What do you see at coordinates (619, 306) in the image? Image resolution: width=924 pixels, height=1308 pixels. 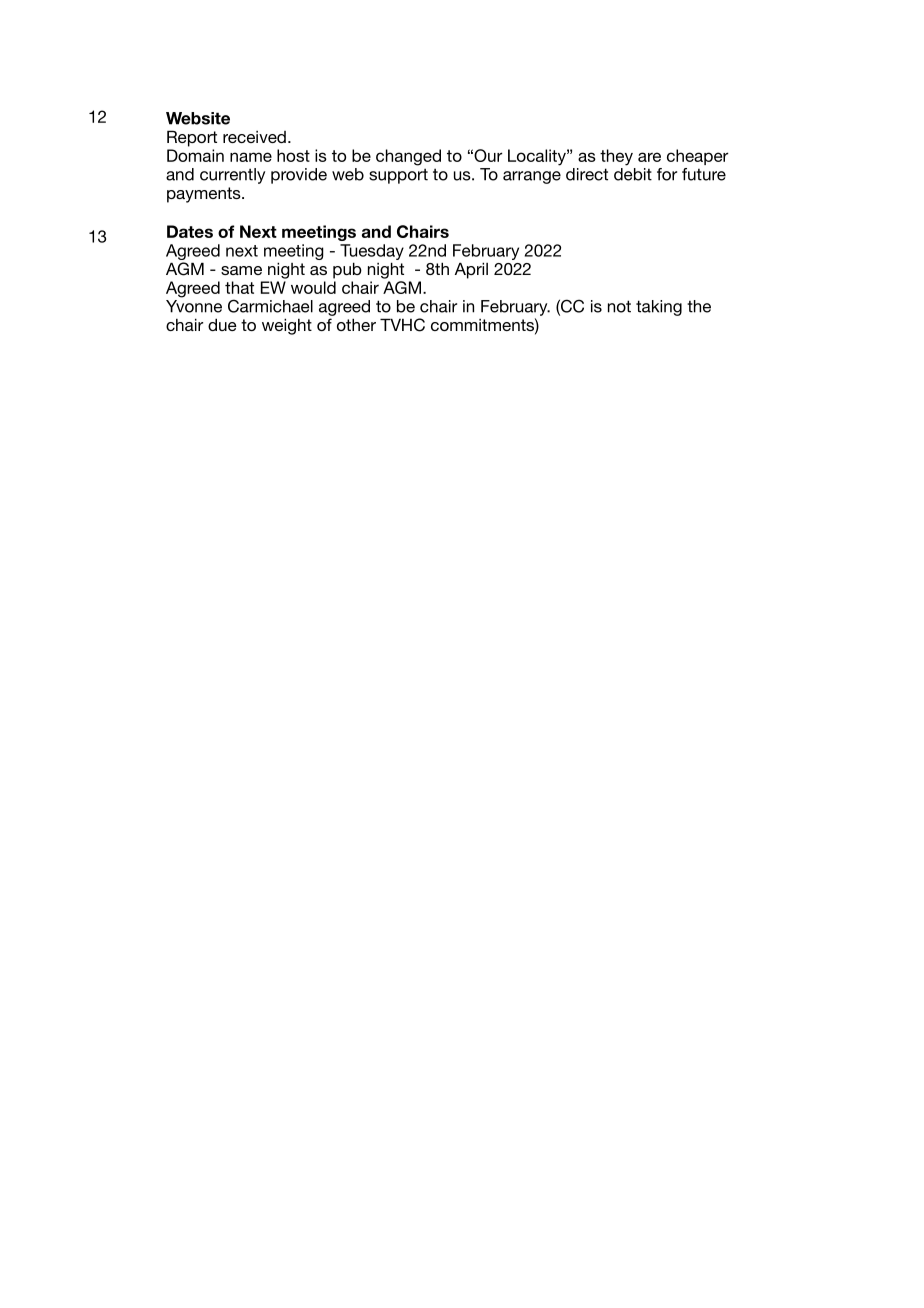 I see `not` at bounding box center [619, 306].
